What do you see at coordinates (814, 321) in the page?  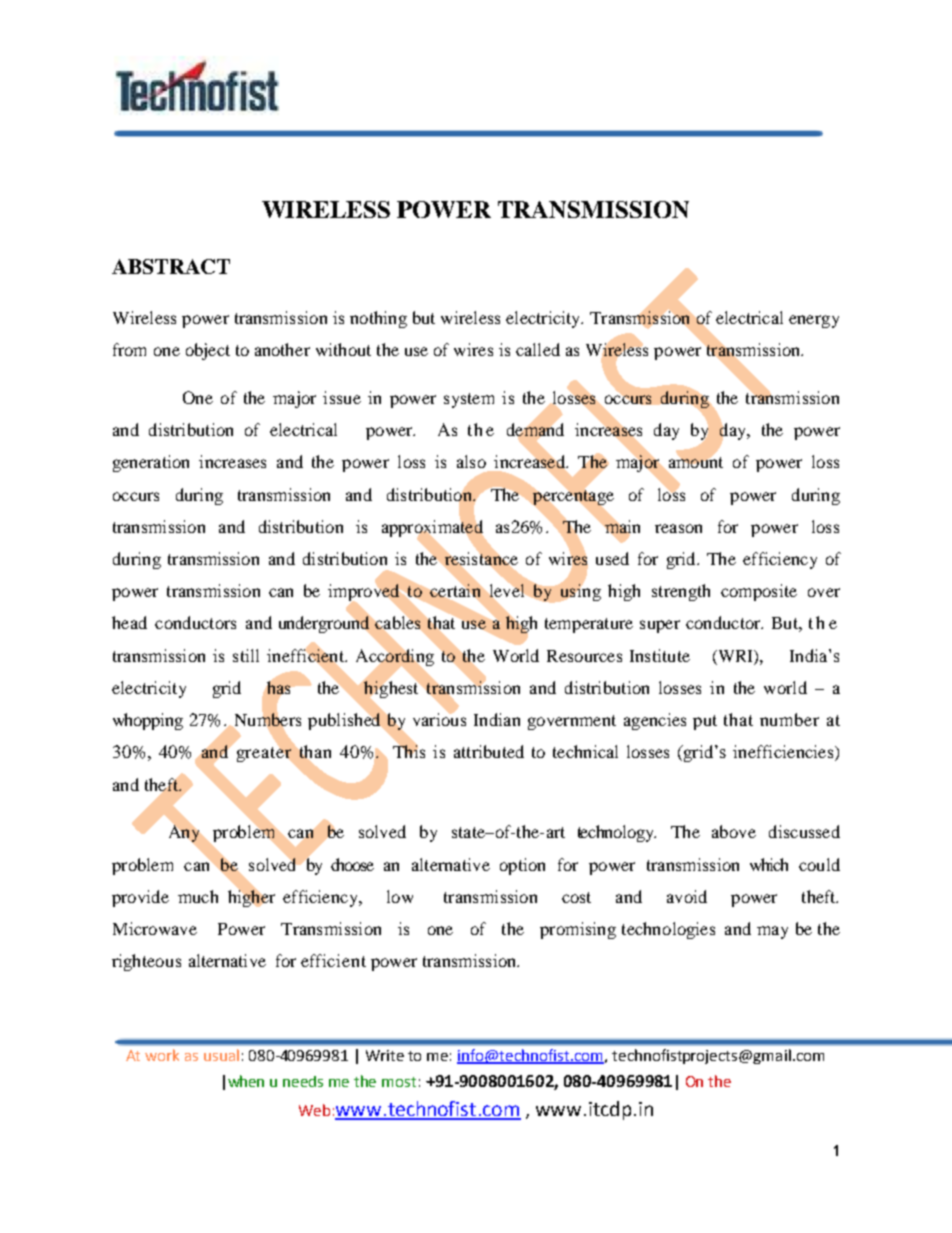 I see `energy` at bounding box center [814, 321].
